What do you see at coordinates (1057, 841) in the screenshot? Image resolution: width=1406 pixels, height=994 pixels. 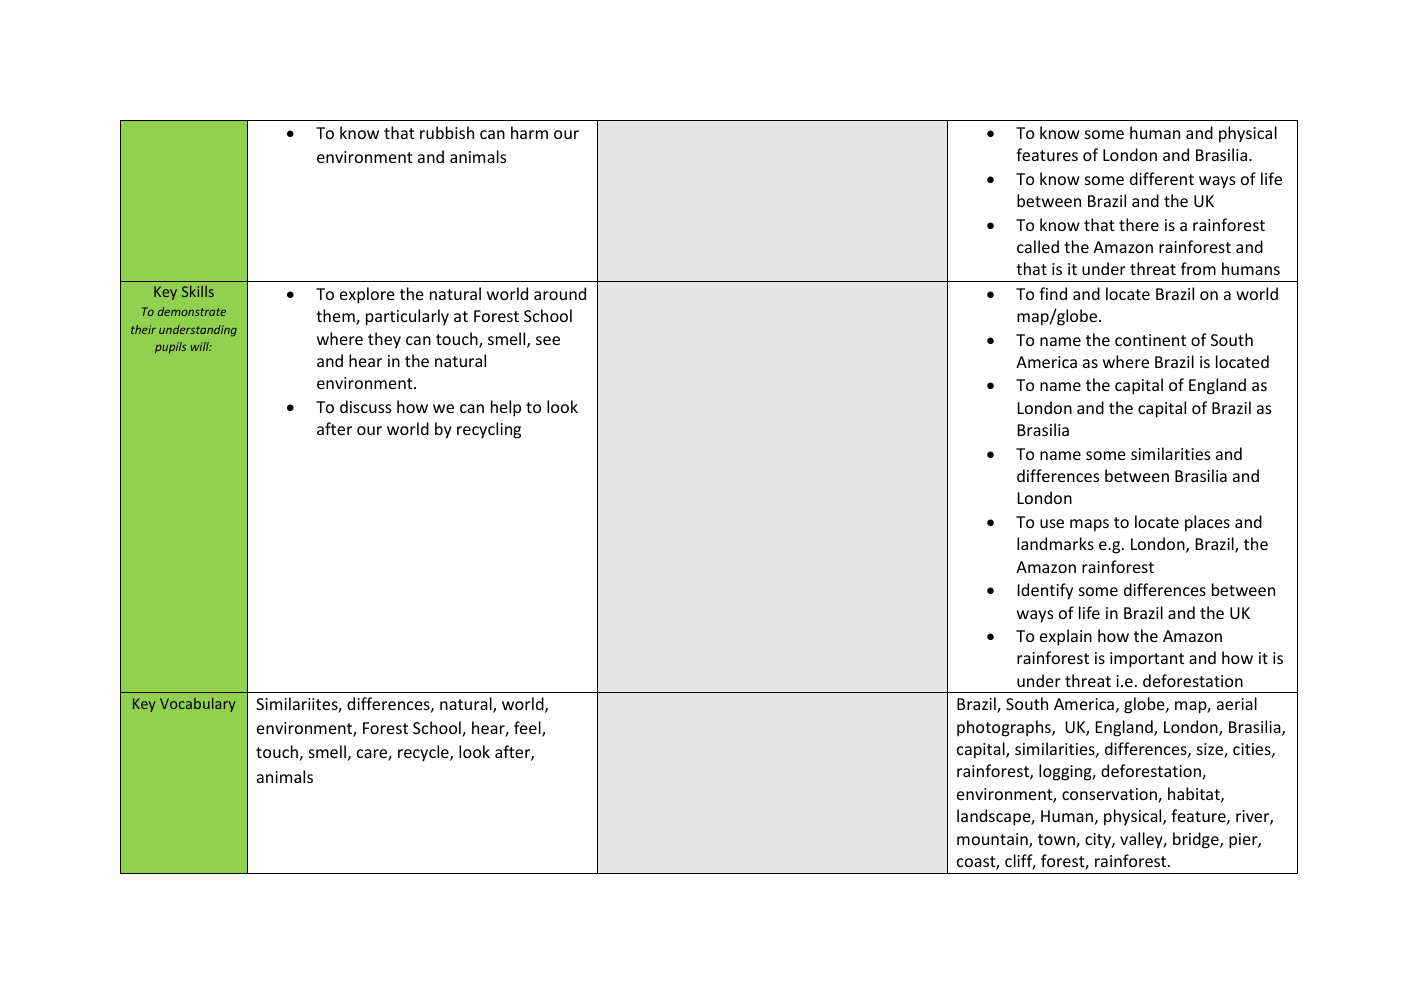 I see `town` at bounding box center [1057, 841].
